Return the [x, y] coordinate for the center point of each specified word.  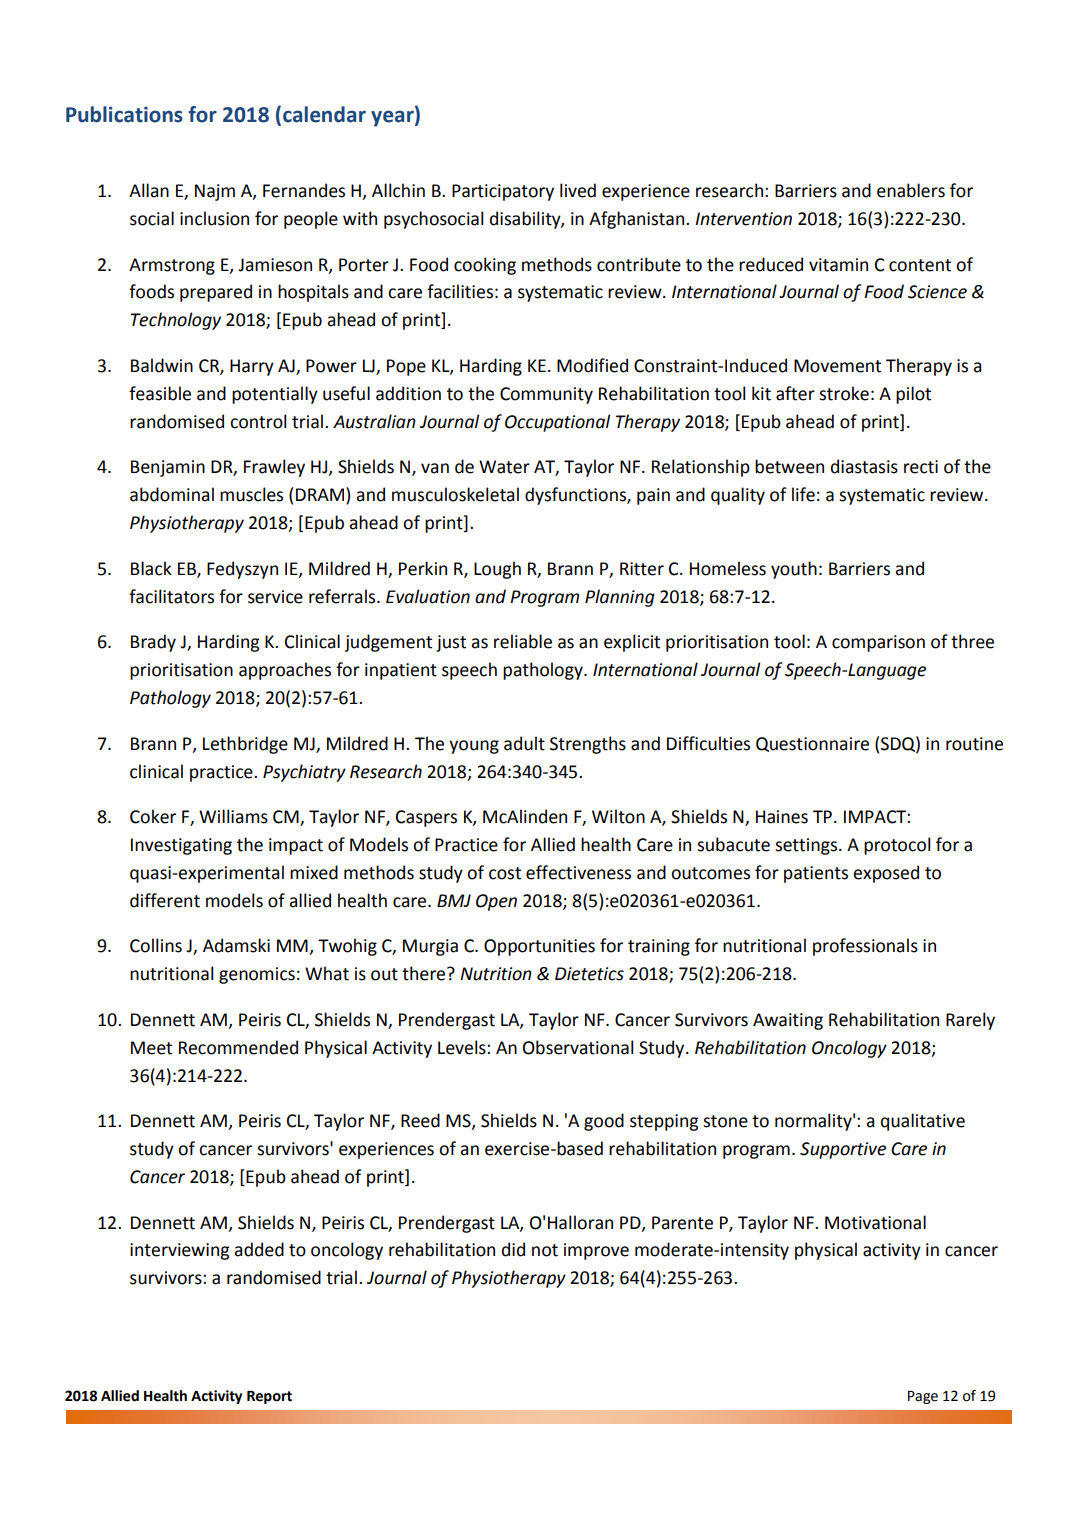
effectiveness [578, 872]
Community [546, 395]
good [604, 1122]
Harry [252, 367]
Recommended [238, 1047]
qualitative [923, 1122]
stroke [844, 393]
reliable [523, 641]
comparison [878, 643]
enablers [911, 190]
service [275, 597]
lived [578, 190]
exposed [886, 874]
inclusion [214, 218]
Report [269, 1397]
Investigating [181, 846]
